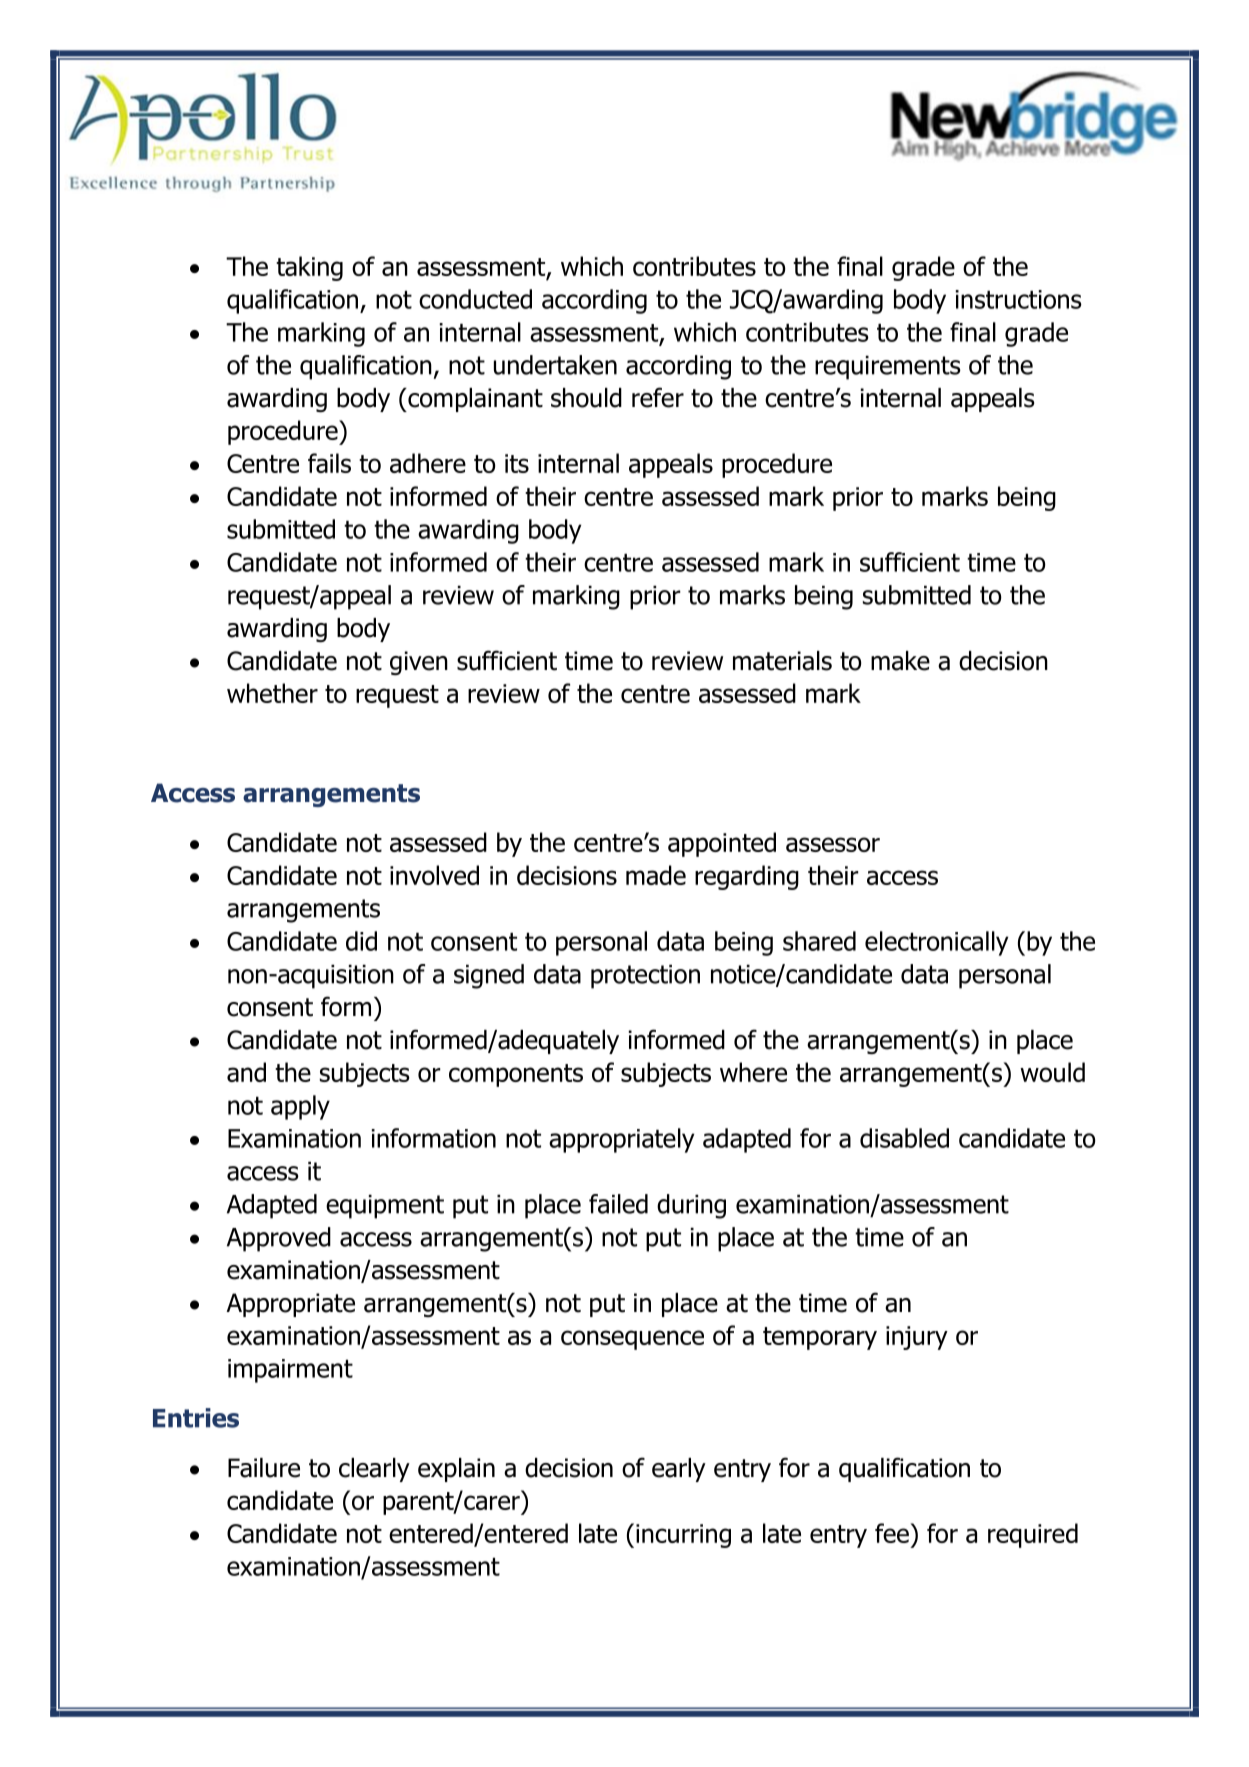 The image size is (1249, 1767). I want to click on made, so click(656, 875).
